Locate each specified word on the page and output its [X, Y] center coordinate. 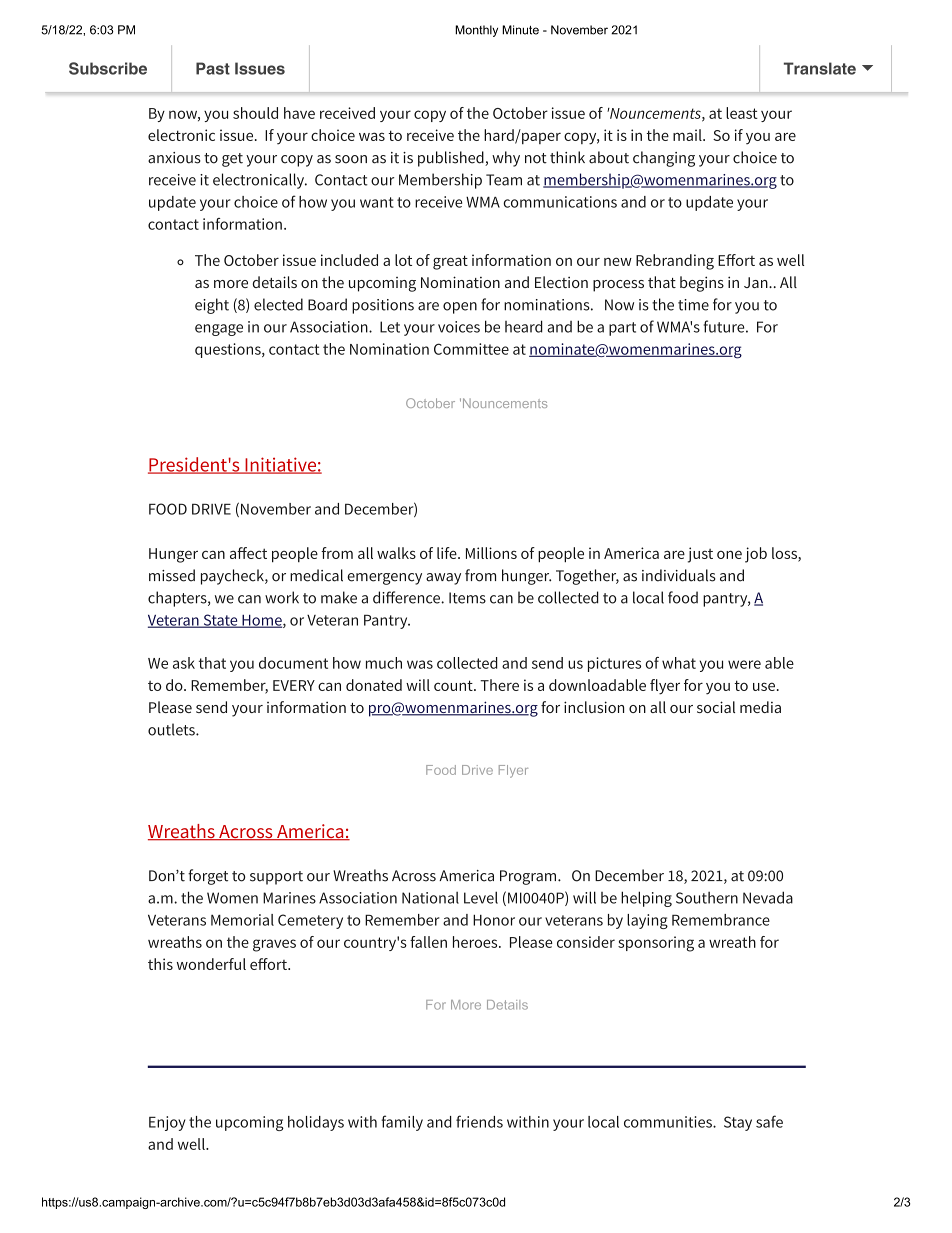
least [742, 113]
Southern [707, 898]
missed [172, 575]
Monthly [476, 31]
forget [208, 877]
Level [481, 897]
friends [479, 1121]
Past [213, 68]
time [693, 305]
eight [212, 306]
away [443, 579]
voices [459, 327]
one [729, 554]
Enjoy [167, 1123]
